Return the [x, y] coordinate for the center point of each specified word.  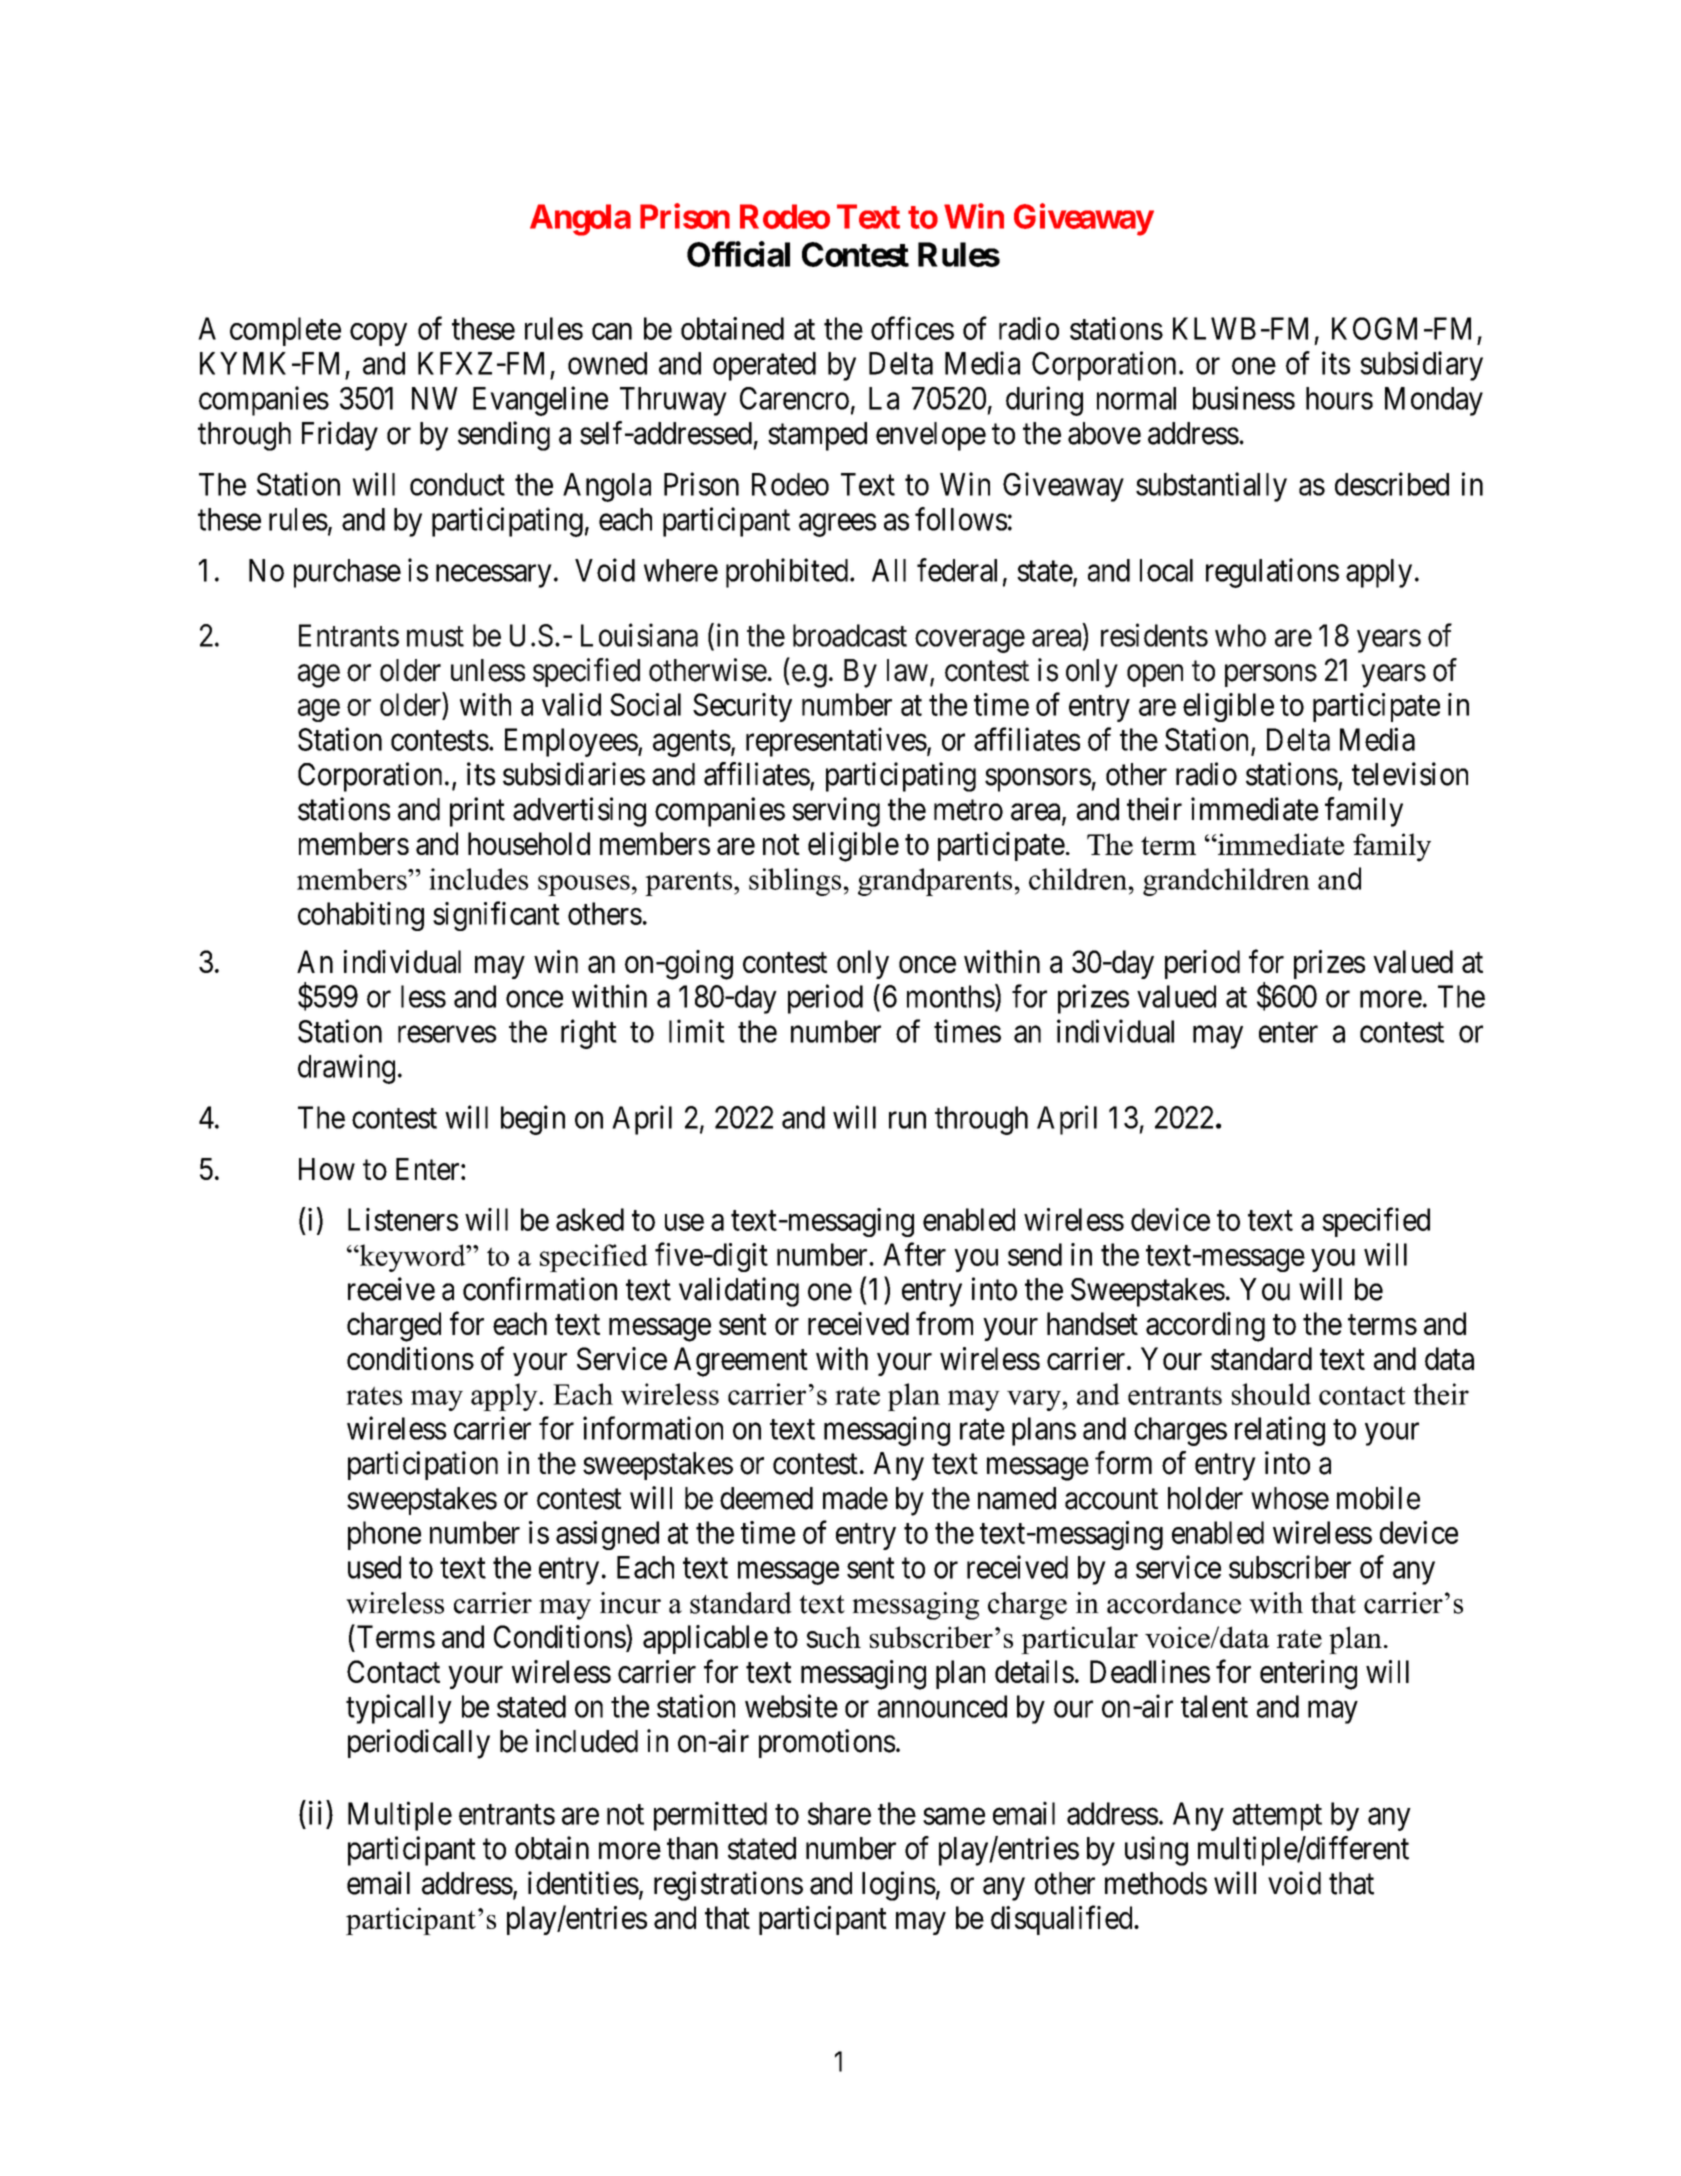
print [477, 812]
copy [378, 334]
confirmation [540, 1289]
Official [738, 254]
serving [836, 812]
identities [583, 1883]
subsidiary [1421, 366]
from [944, 1323]
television [1410, 774]
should [1271, 1394]
